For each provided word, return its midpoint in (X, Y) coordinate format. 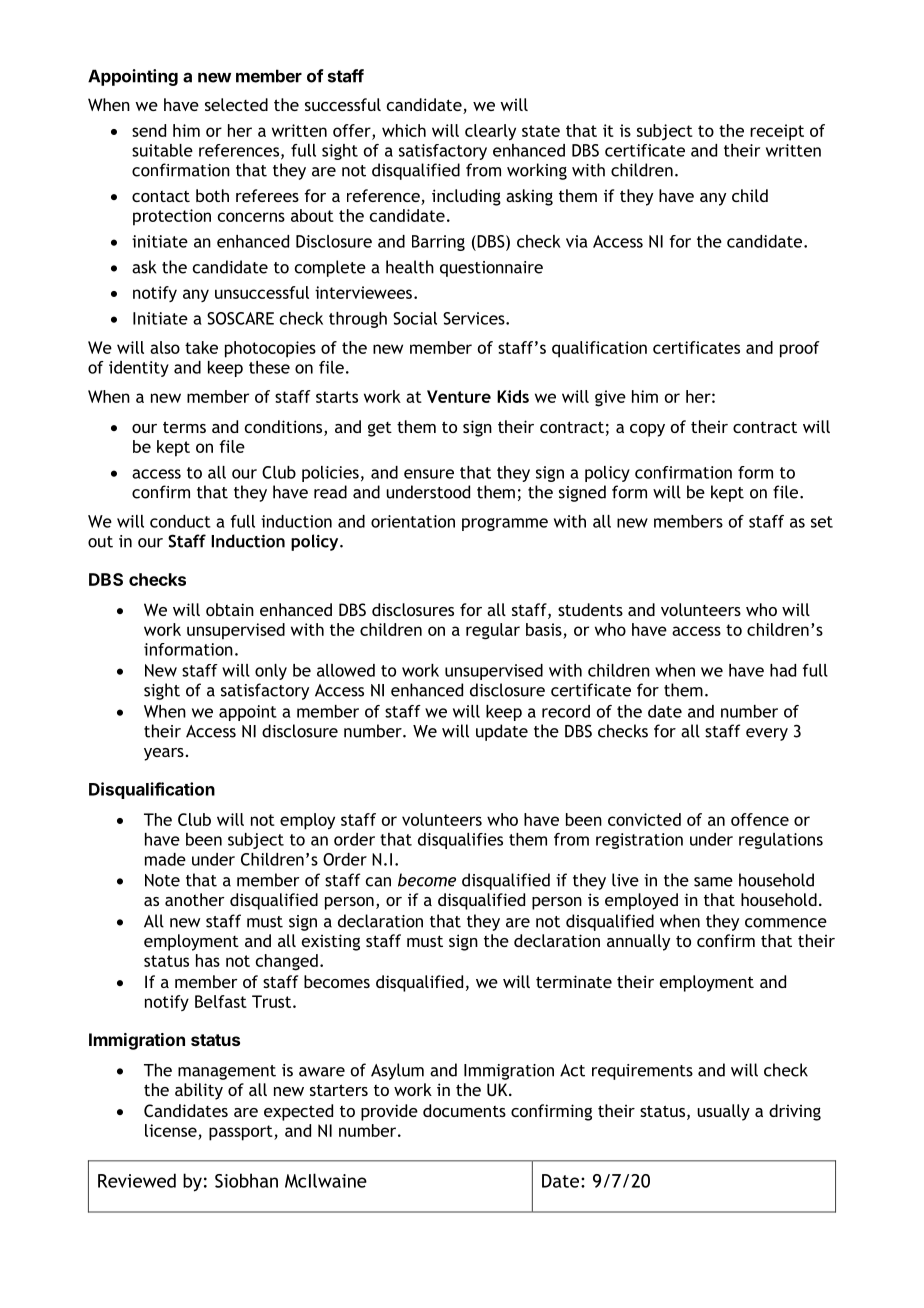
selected (236, 104)
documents (464, 1110)
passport (242, 1133)
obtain (230, 609)
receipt (777, 132)
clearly (490, 132)
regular (493, 631)
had (783, 670)
